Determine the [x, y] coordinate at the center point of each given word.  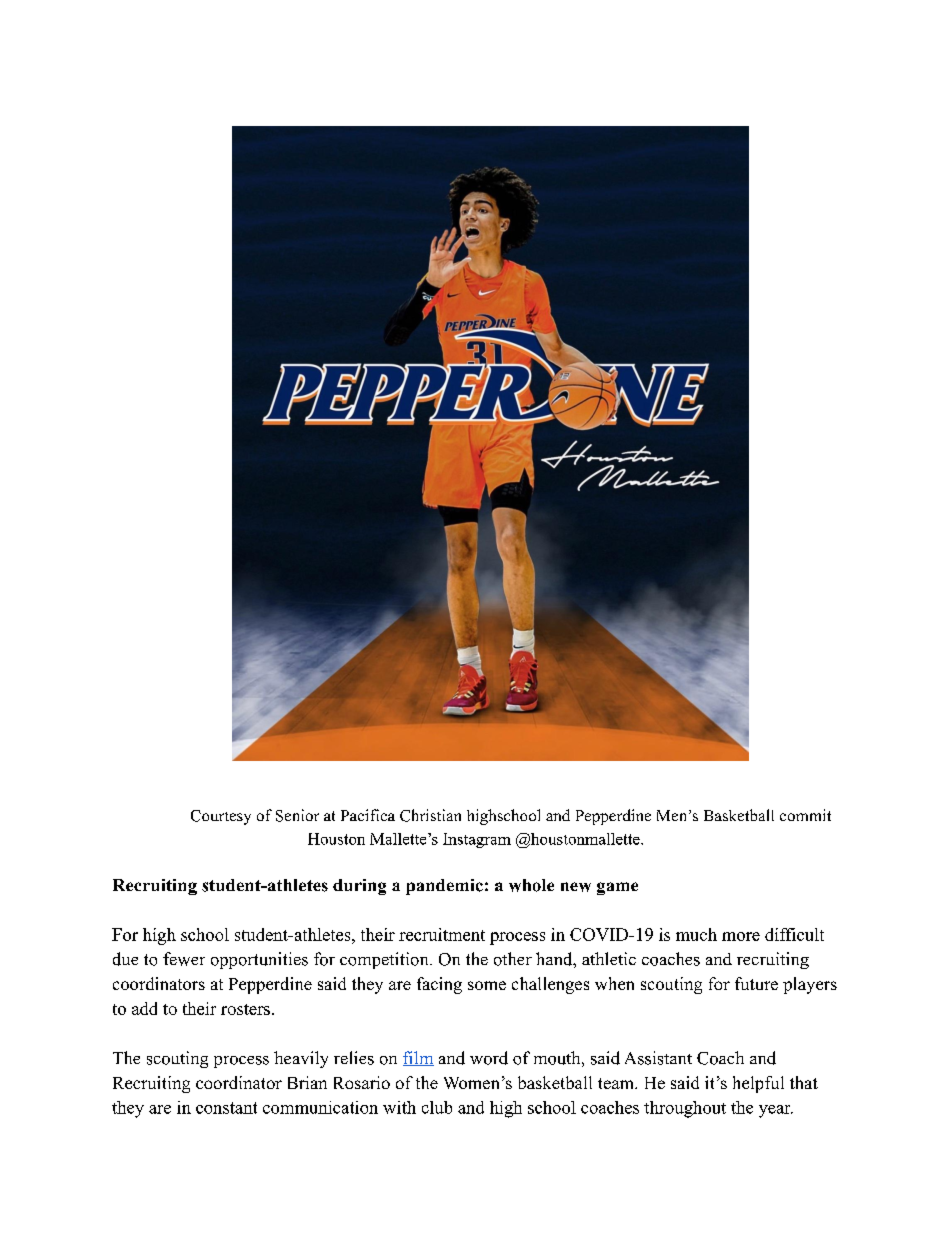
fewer [184, 959]
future [756, 983]
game [617, 888]
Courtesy [221, 817]
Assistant [658, 1058]
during [359, 887]
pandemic [444, 887]
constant [226, 1108]
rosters [245, 1009]
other [513, 959]
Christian [430, 815]
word [489, 1058]
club [437, 1107]
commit [805, 815]
